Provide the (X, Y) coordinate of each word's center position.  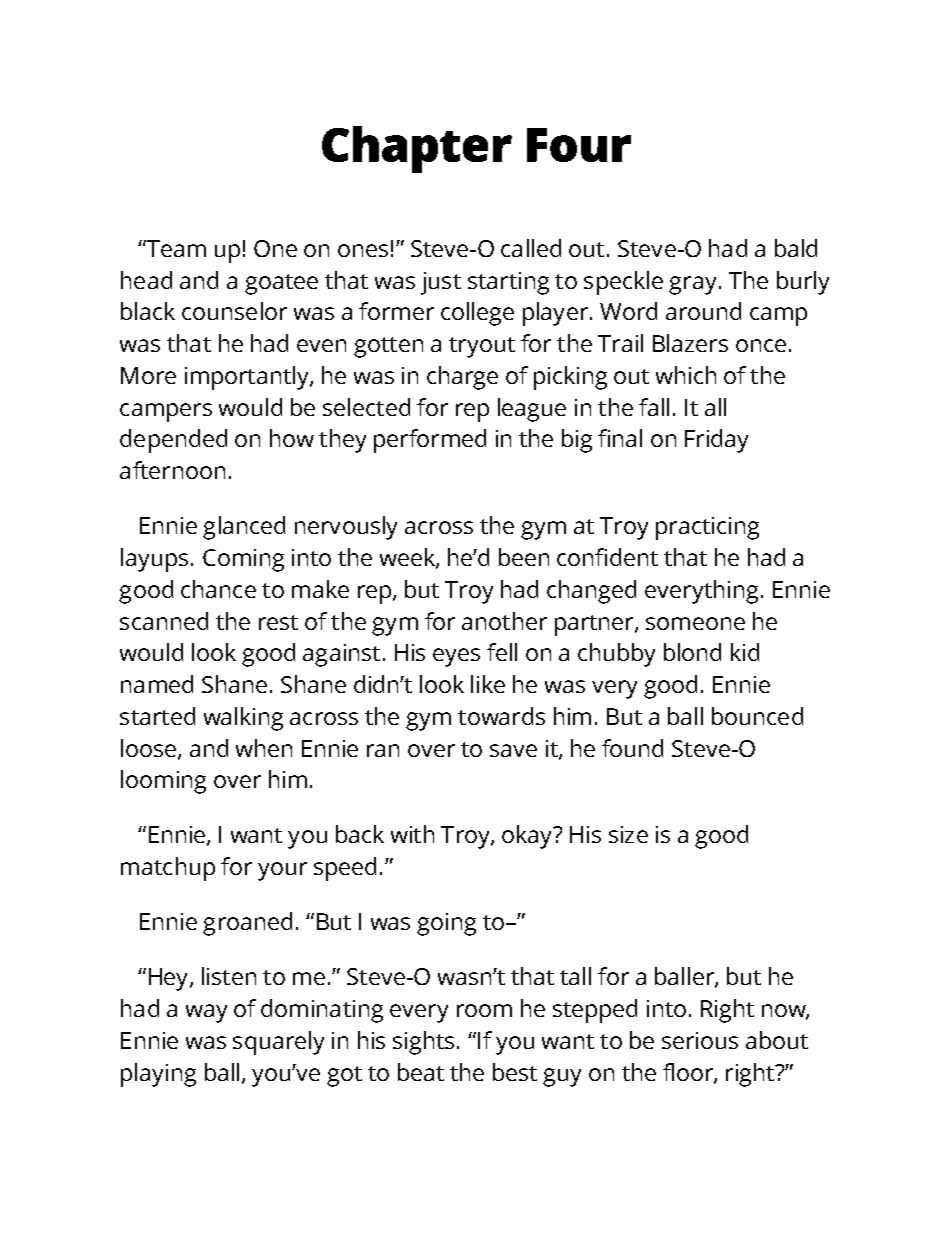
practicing (707, 528)
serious (700, 1040)
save (513, 750)
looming (163, 782)
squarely (278, 1043)
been (524, 557)
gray (692, 285)
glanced (244, 528)
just (441, 283)
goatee (281, 284)
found (632, 748)
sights (423, 1043)
